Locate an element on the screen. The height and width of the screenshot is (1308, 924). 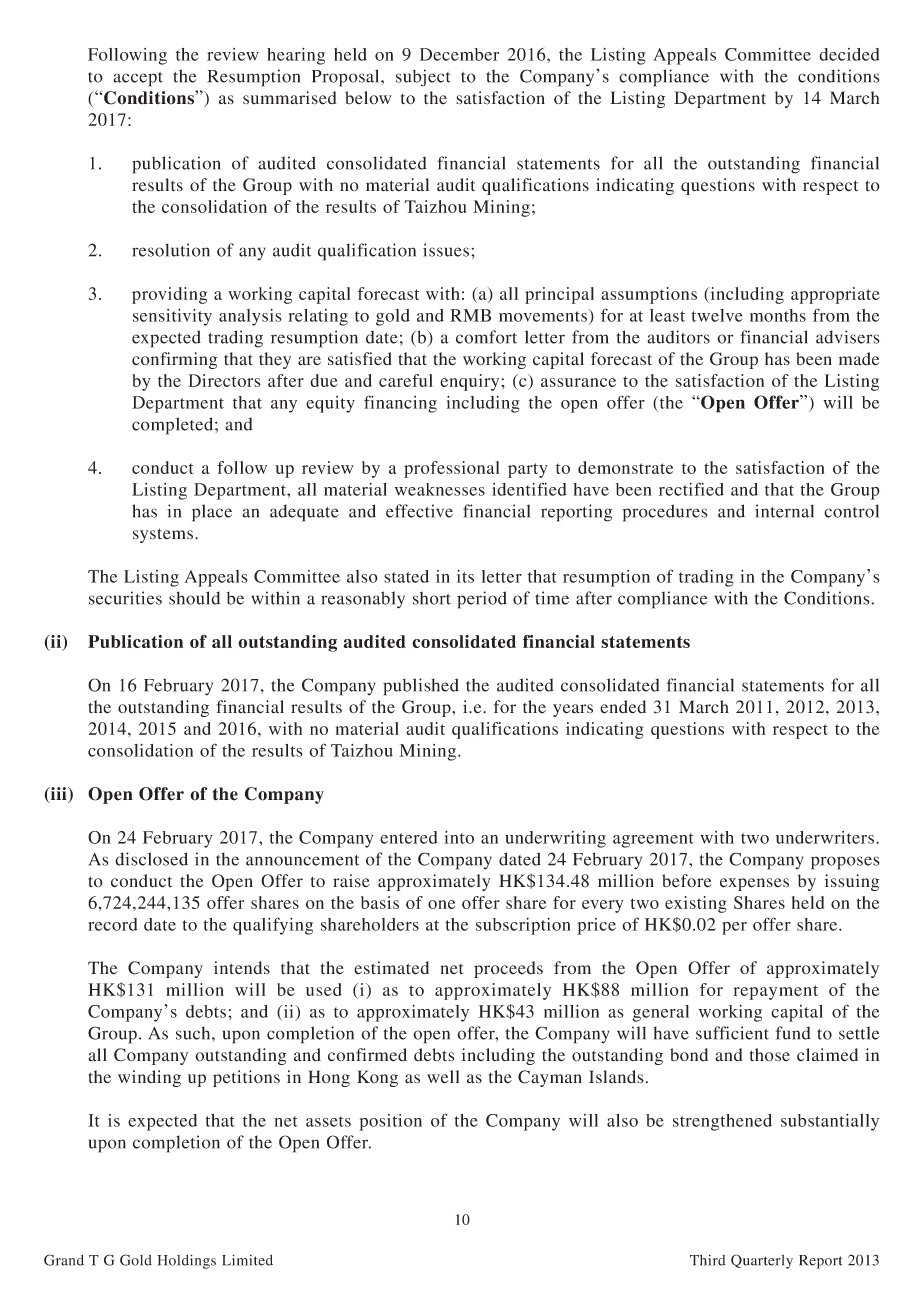
accept is located at coordinates (138, 79).
